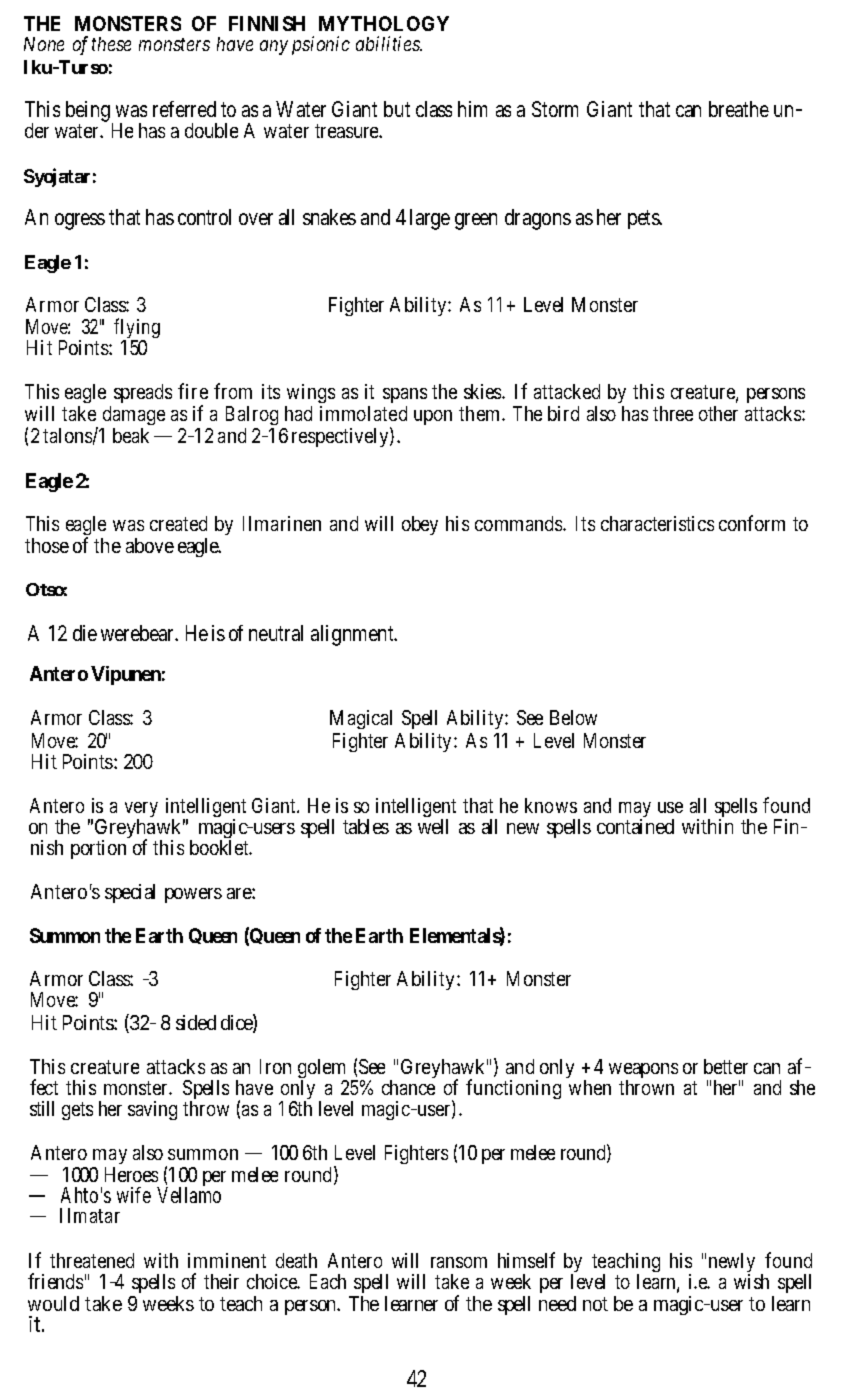 This document has width=843, height=1400. What do you see at coordinates (433, 417) in the document?
I see `upon` at bounding box center [433, 417].
